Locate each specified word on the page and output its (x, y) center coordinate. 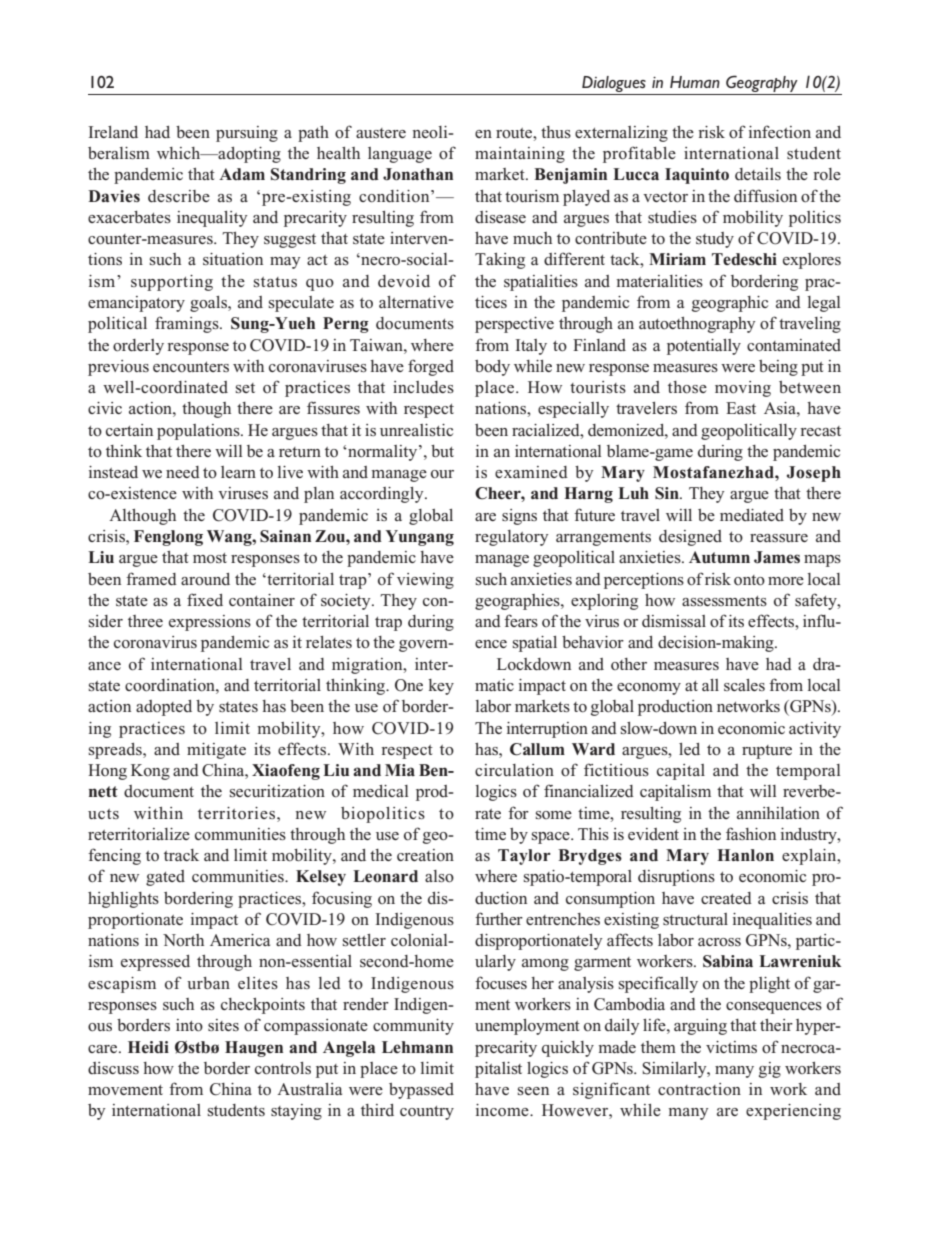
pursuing (247, 134)
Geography (762, 83)
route (515, 133)
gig (770, 1070)
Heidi (148, 1047)
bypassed (421, 1091)
